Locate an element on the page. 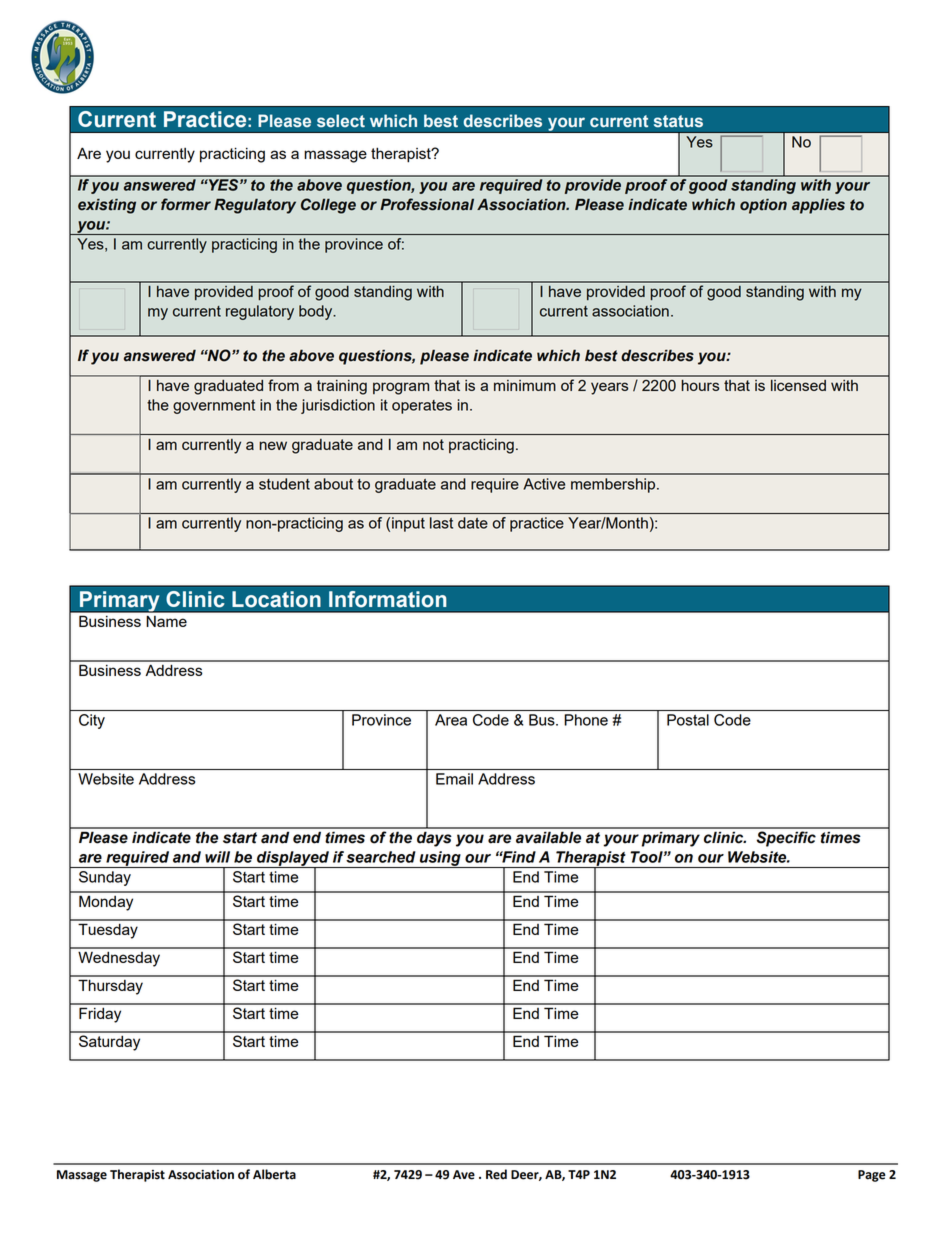 The image size is (952, 1233). membership is located at coordinates (614, 485).
